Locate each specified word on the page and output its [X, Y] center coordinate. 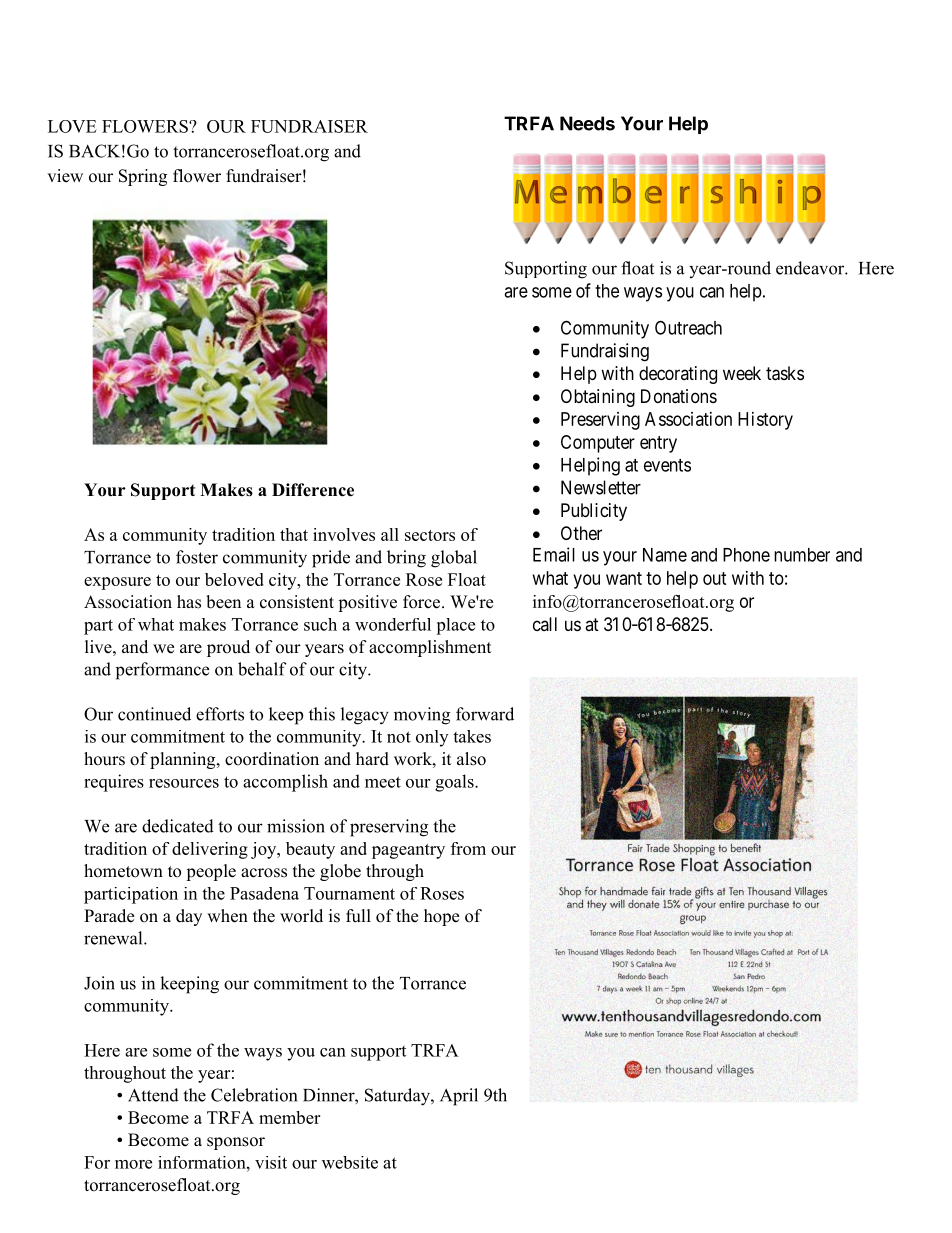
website [350, 1162]
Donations [679, 396]
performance [162, 671]
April [459, 1097]
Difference [313, 490]
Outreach [688, 327]
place [455, 626]
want [624, 578]
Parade [109, 916]
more [133, 1164]
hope [441, 917]
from [468, 848]
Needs [587, 123]
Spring [143, 177]
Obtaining [598, 398]
